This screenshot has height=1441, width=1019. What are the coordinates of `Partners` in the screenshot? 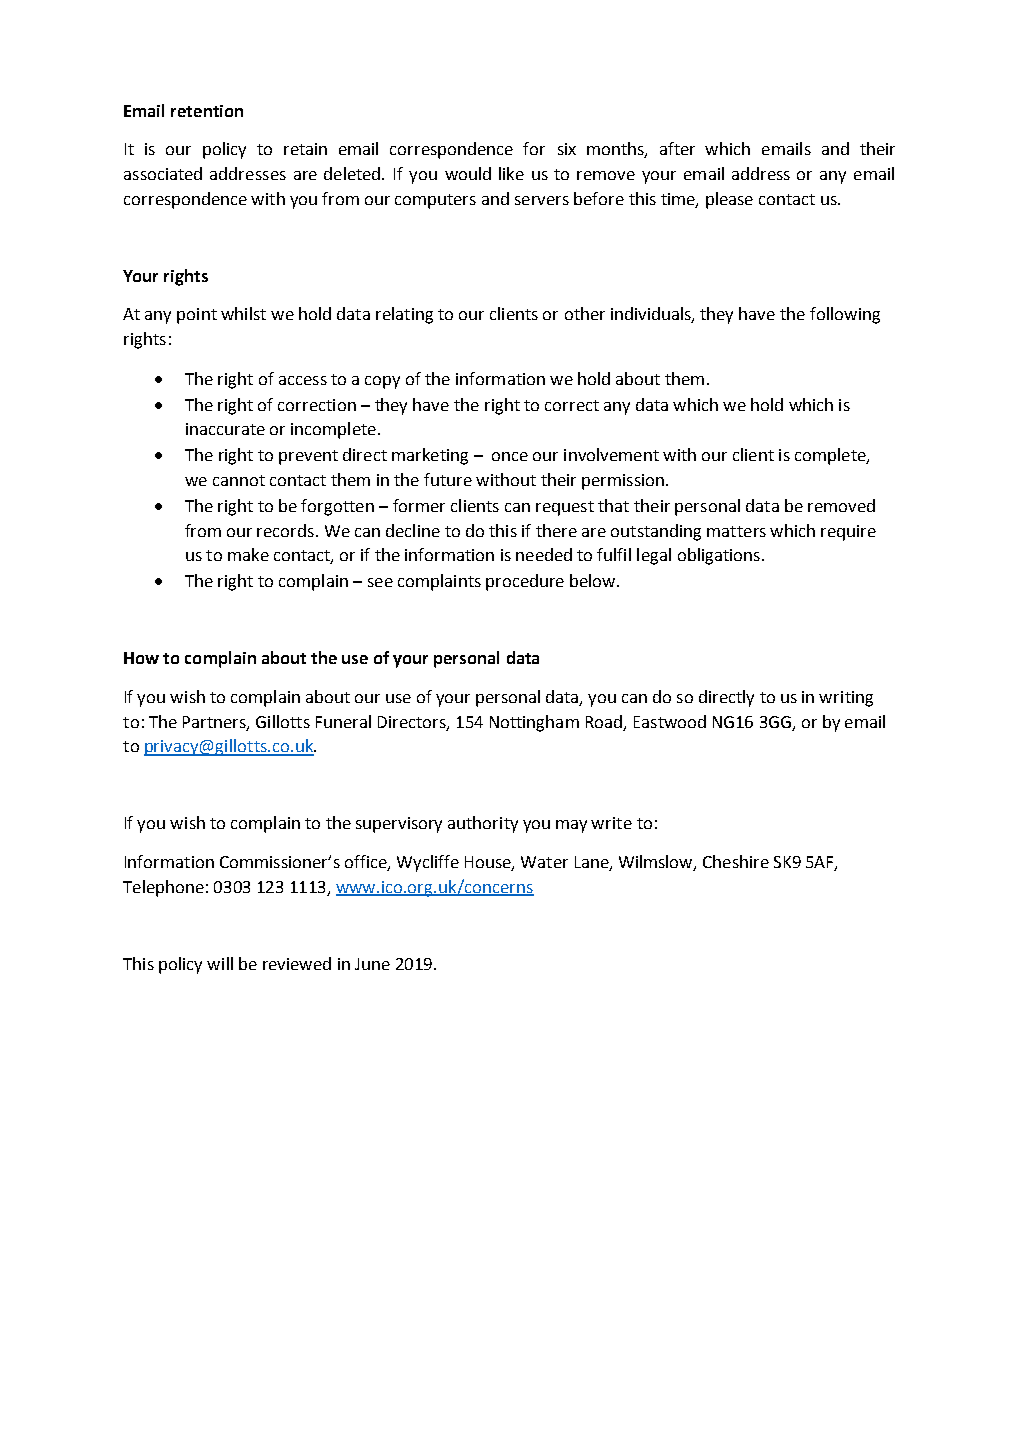 It's located at (215, 723).
